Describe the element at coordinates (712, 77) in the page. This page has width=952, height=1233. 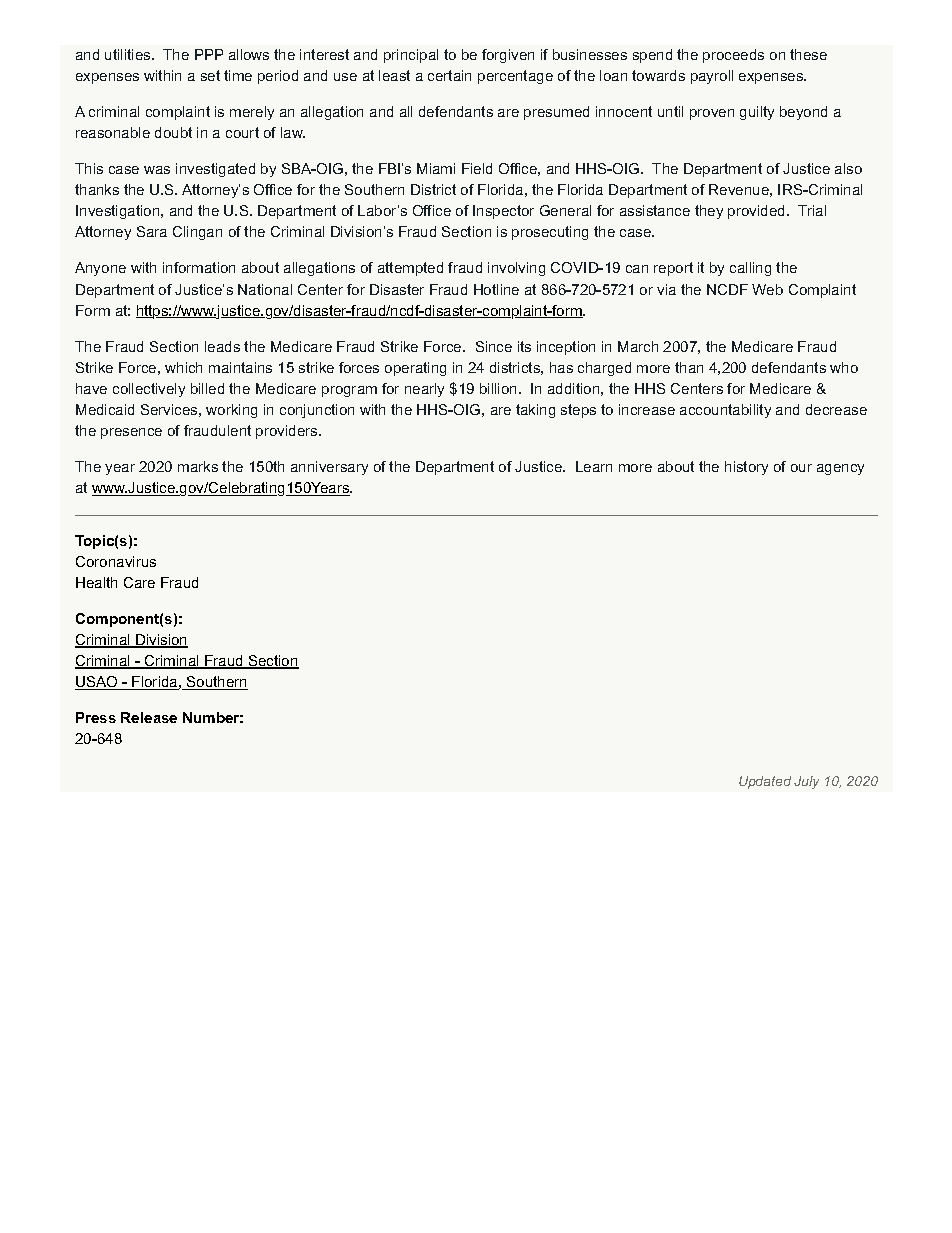
I see `payroll` at that location.
